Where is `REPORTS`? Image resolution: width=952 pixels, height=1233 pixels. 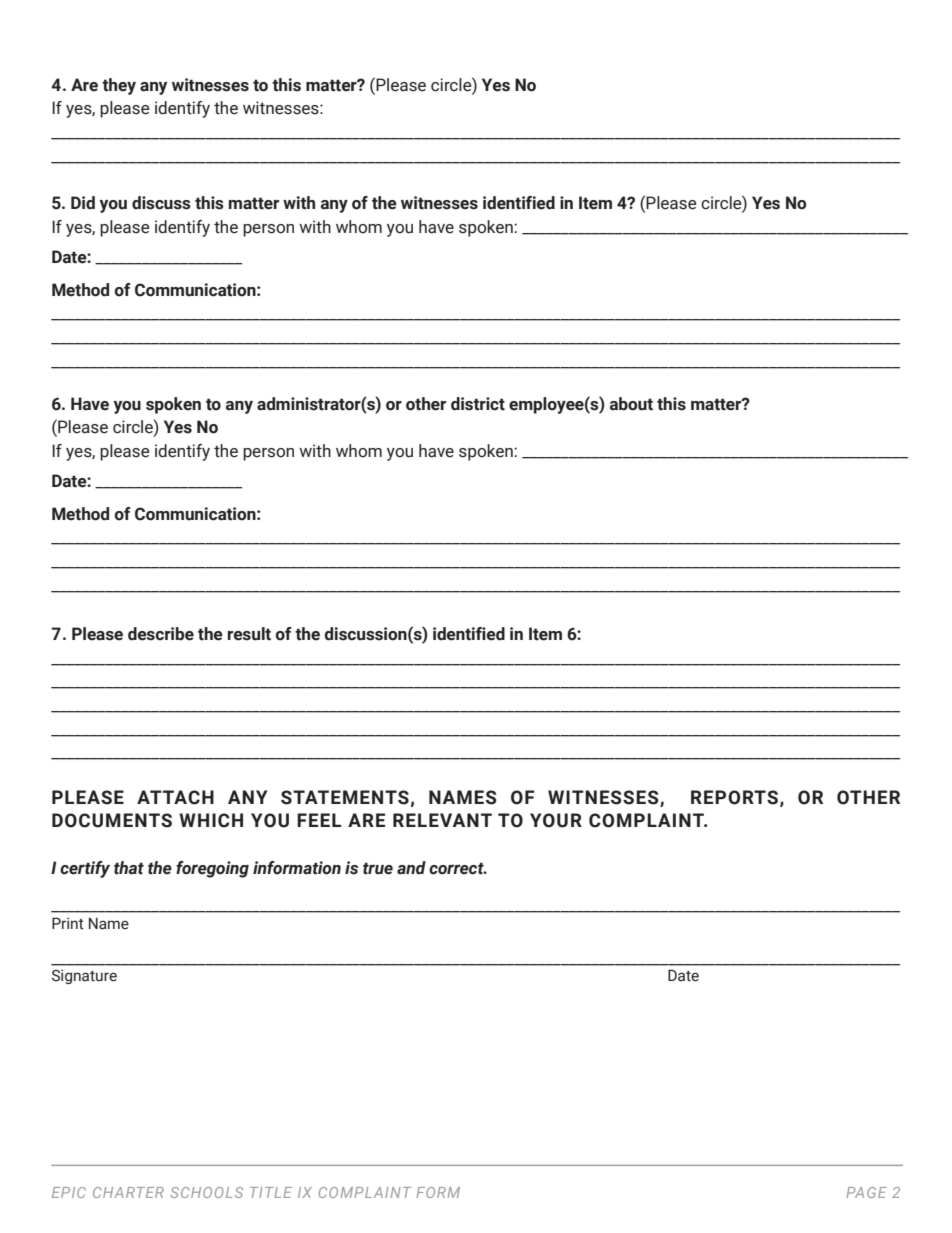
REPORTS is located at coordinates (734, 797).
